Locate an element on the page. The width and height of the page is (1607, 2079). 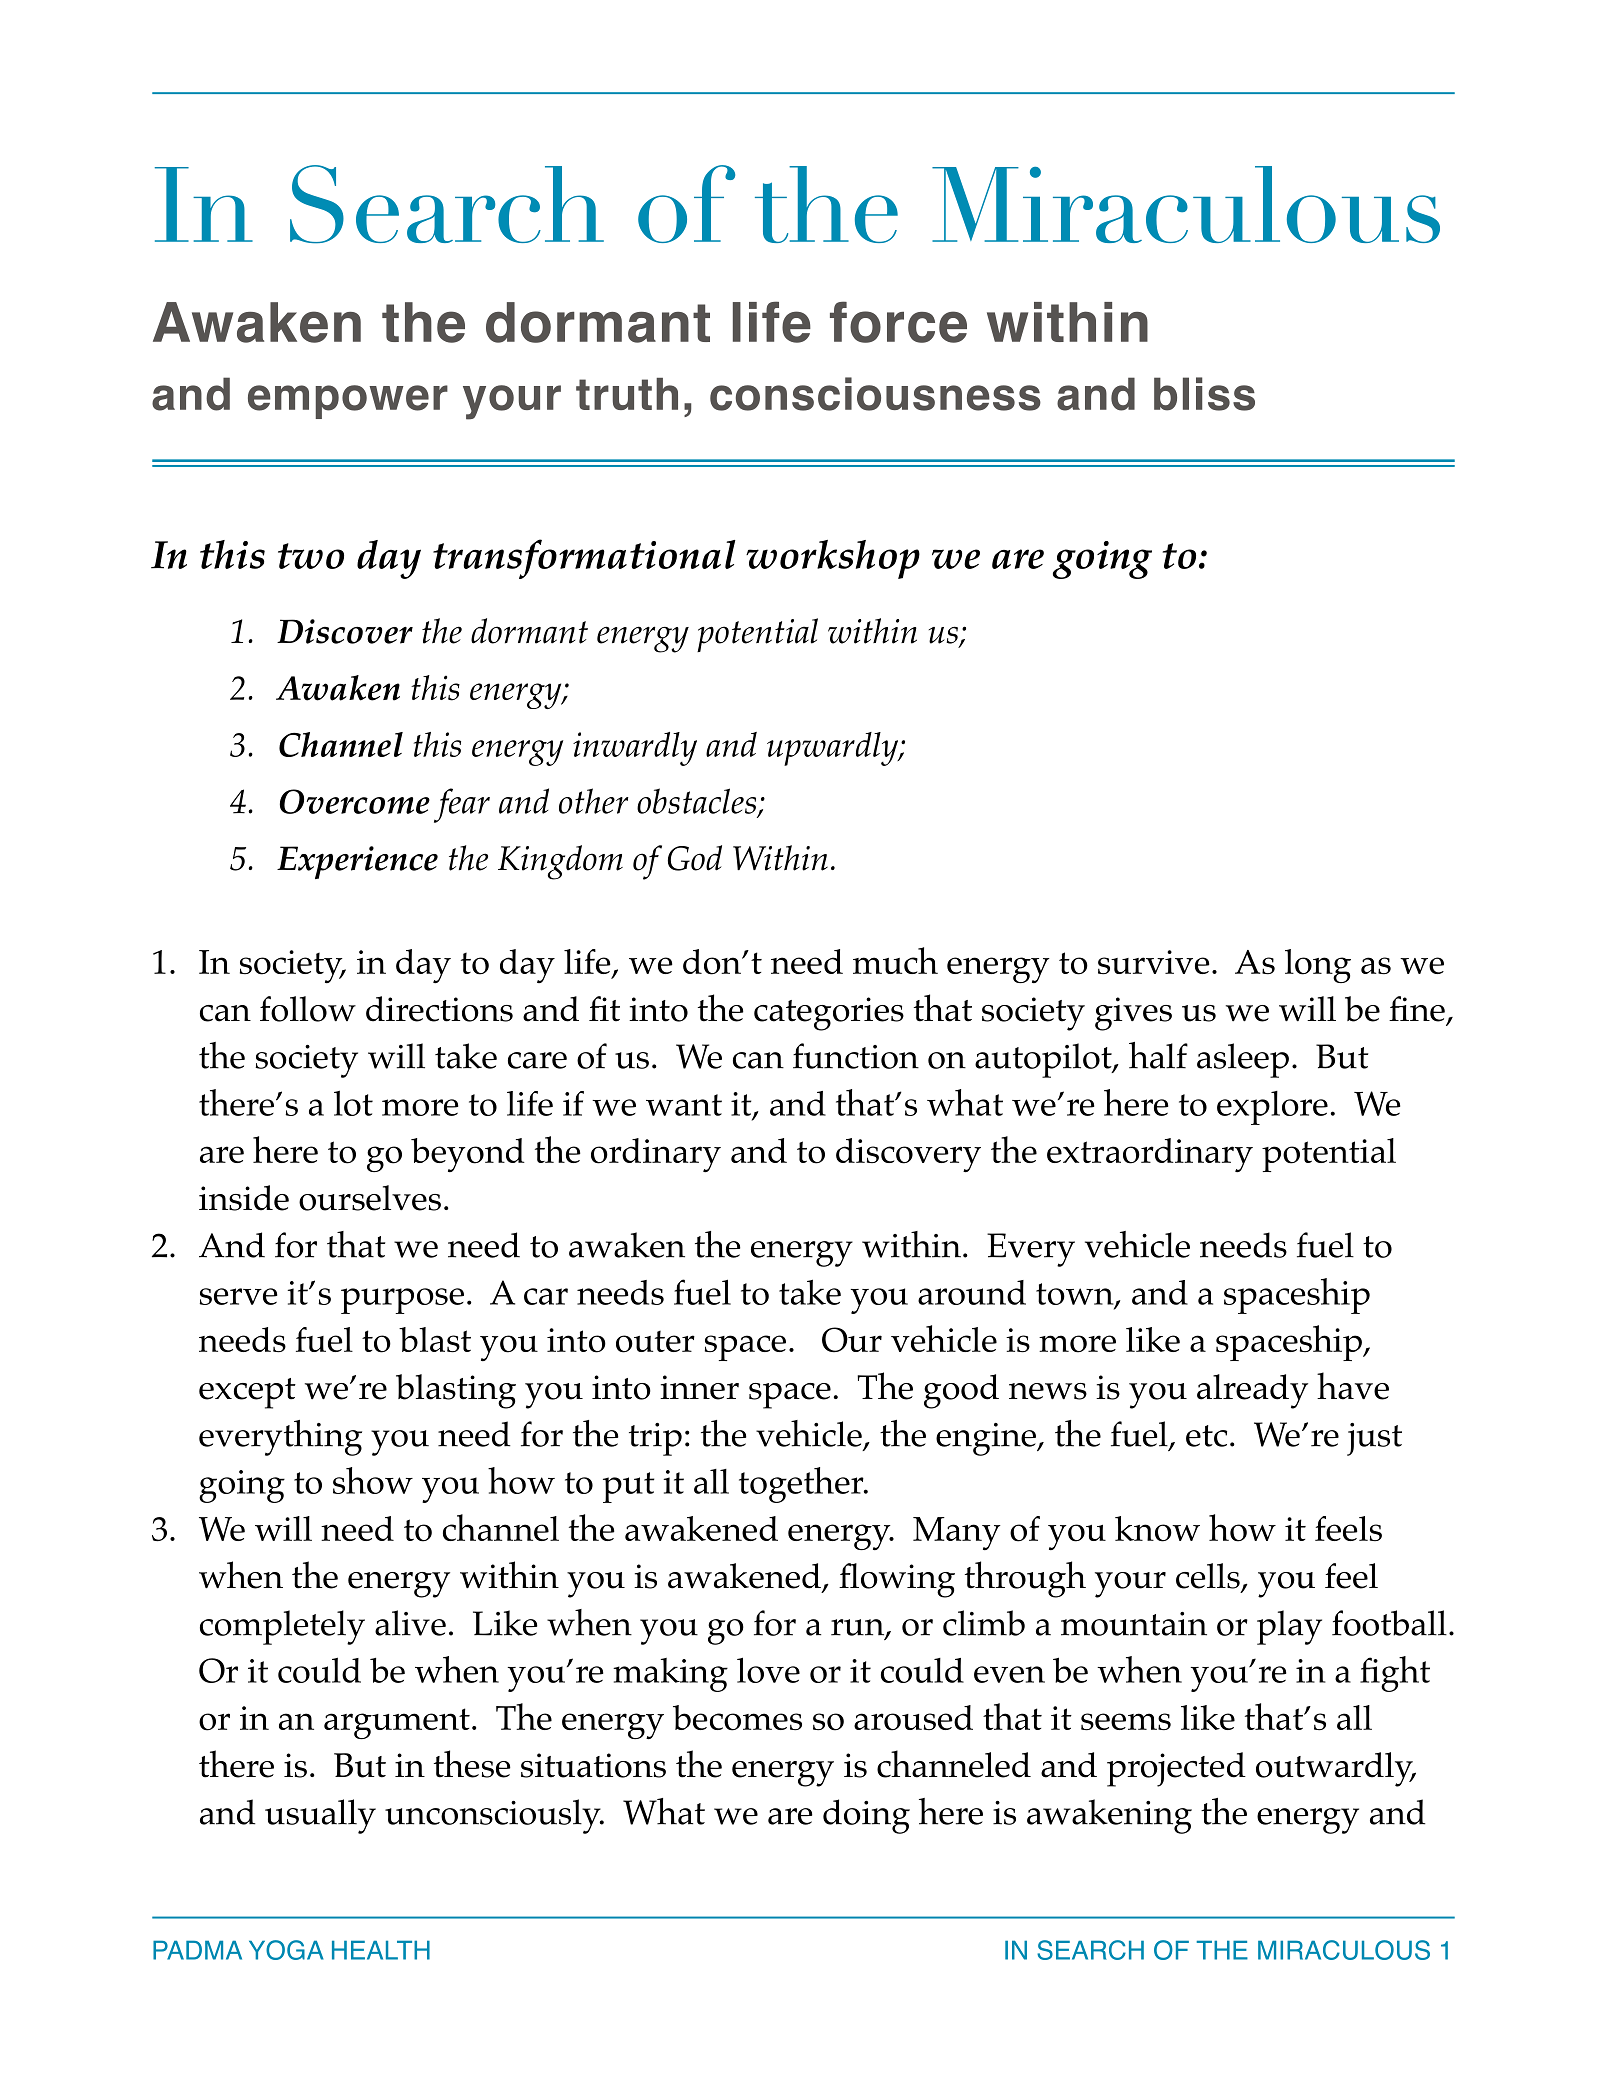
Experience is located at coordinates (357, 862).
